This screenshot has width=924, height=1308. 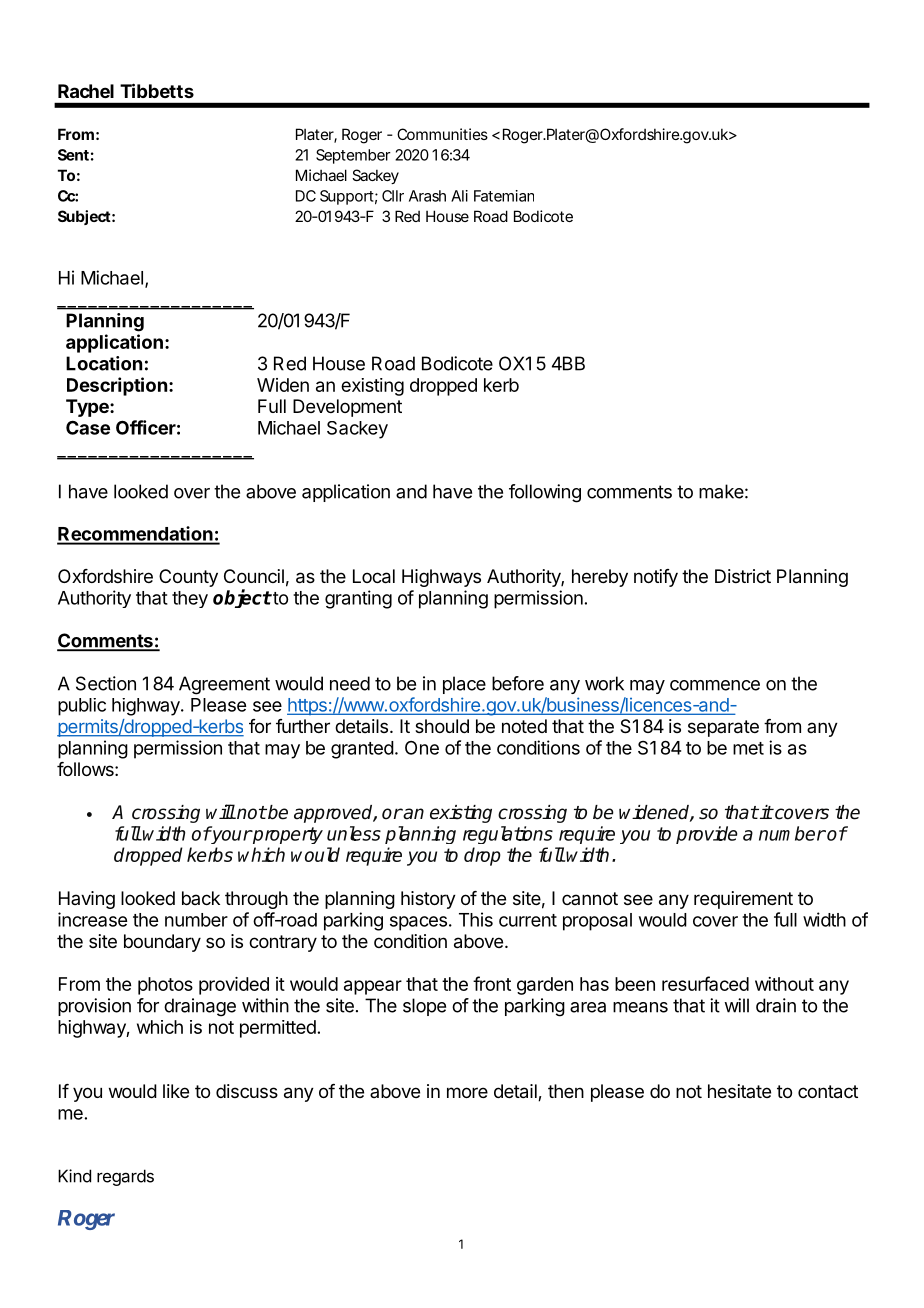 I want to click on Communities, so click(x=442, y=134).
